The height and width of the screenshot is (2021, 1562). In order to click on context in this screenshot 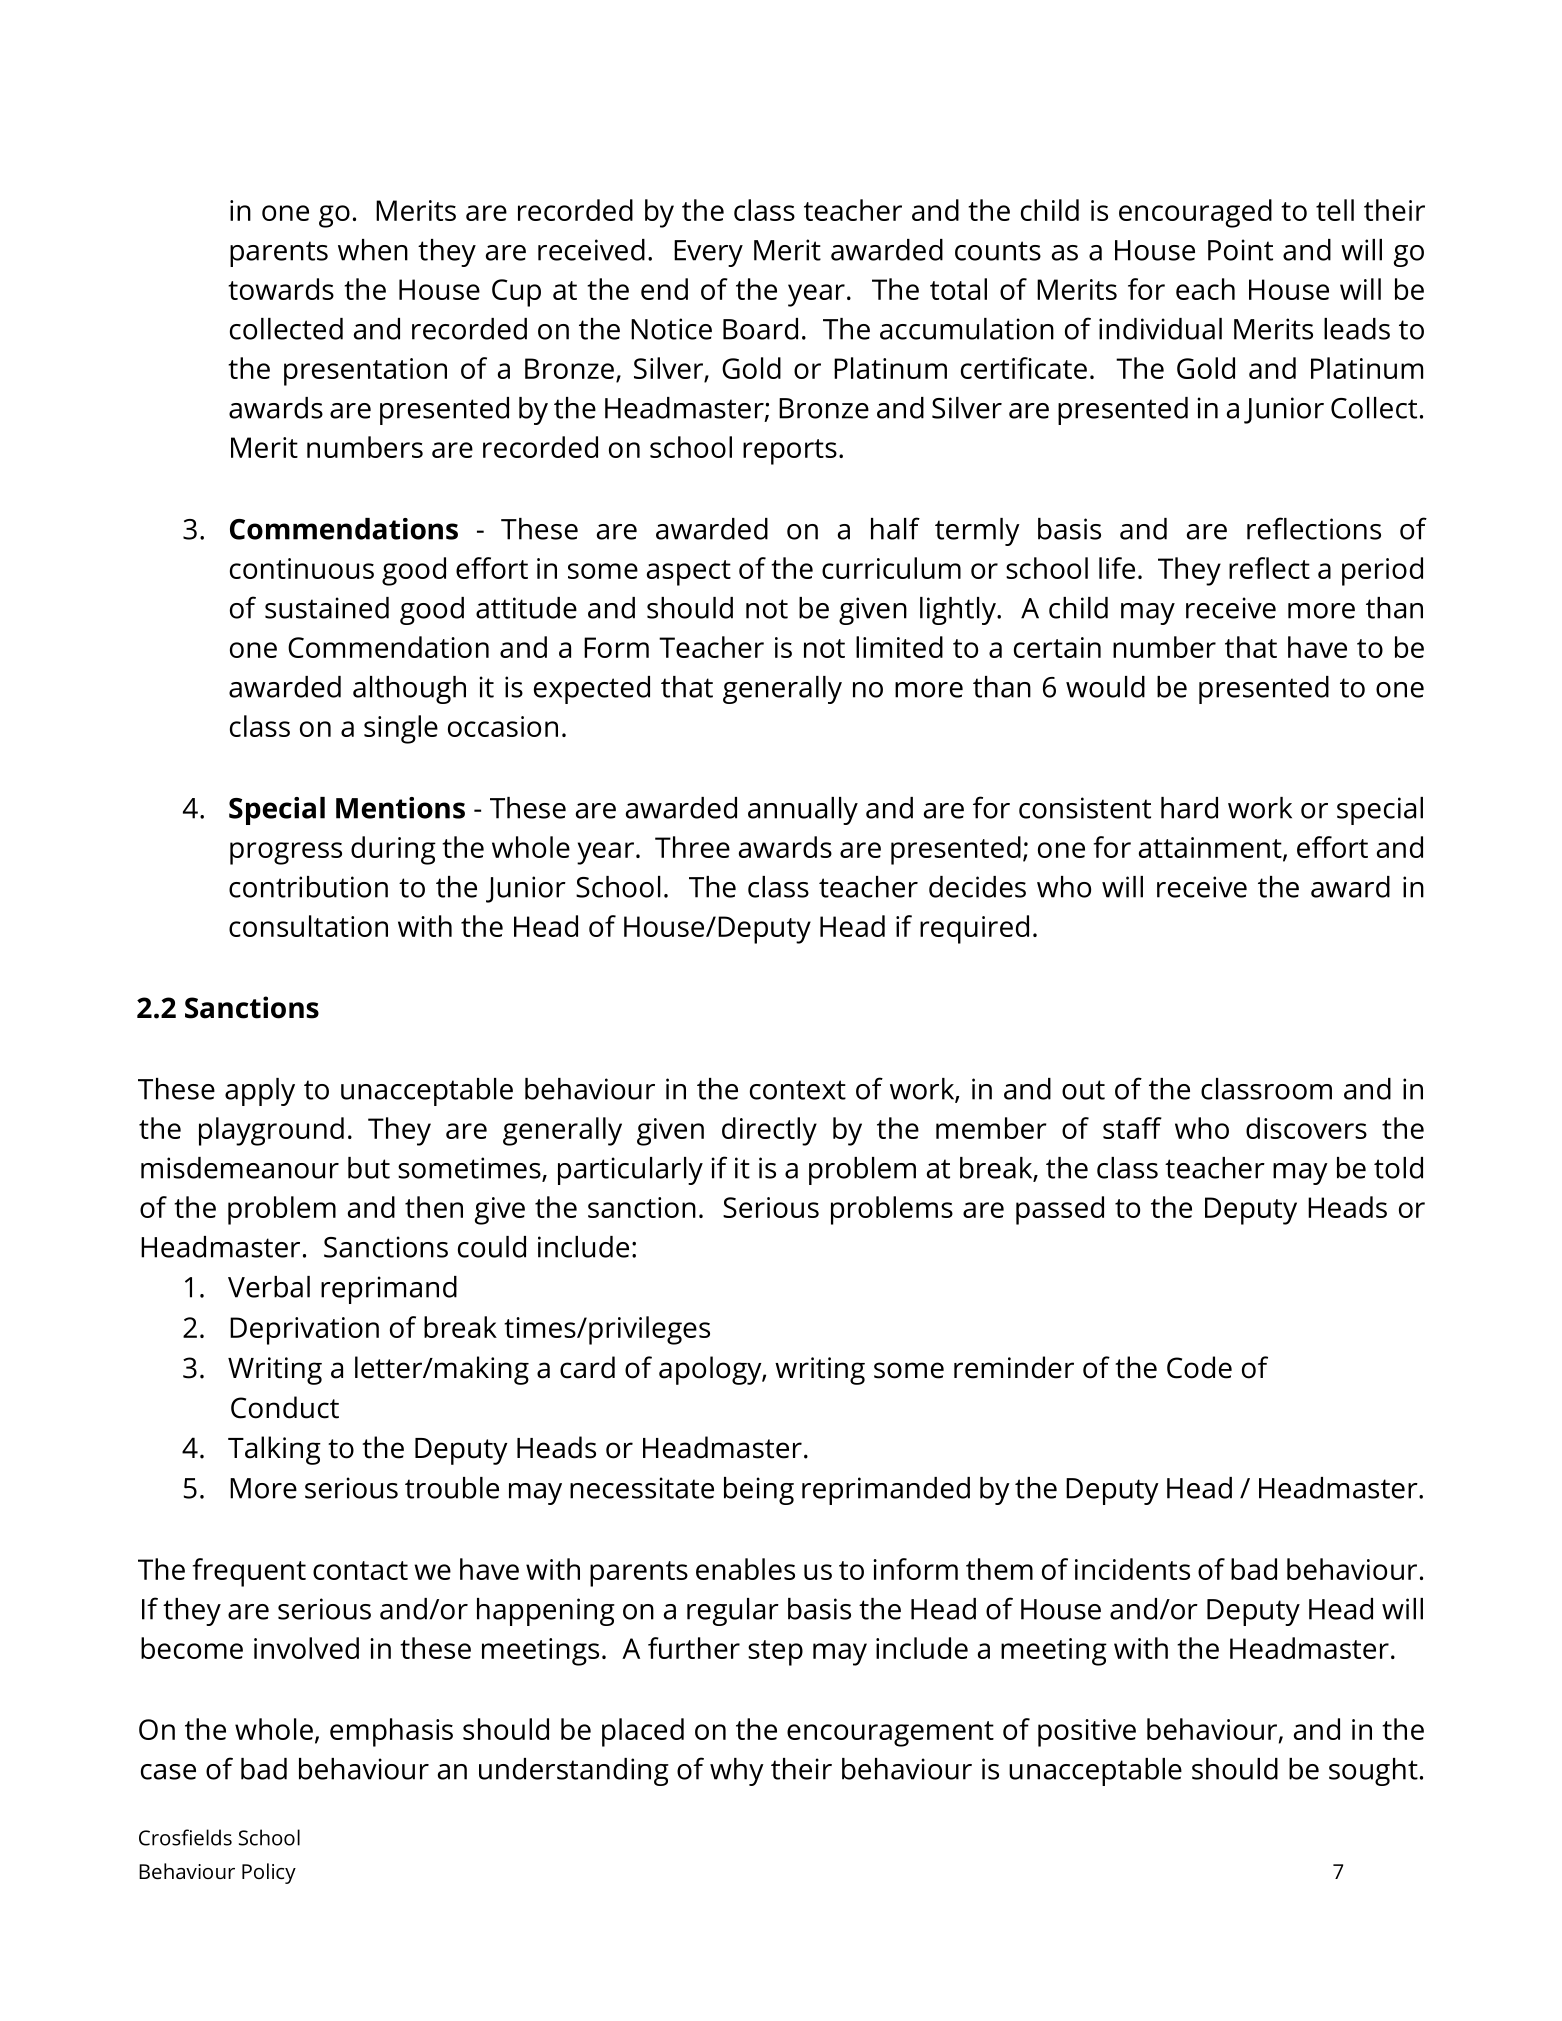, I will do `click(798, 1090)`.
